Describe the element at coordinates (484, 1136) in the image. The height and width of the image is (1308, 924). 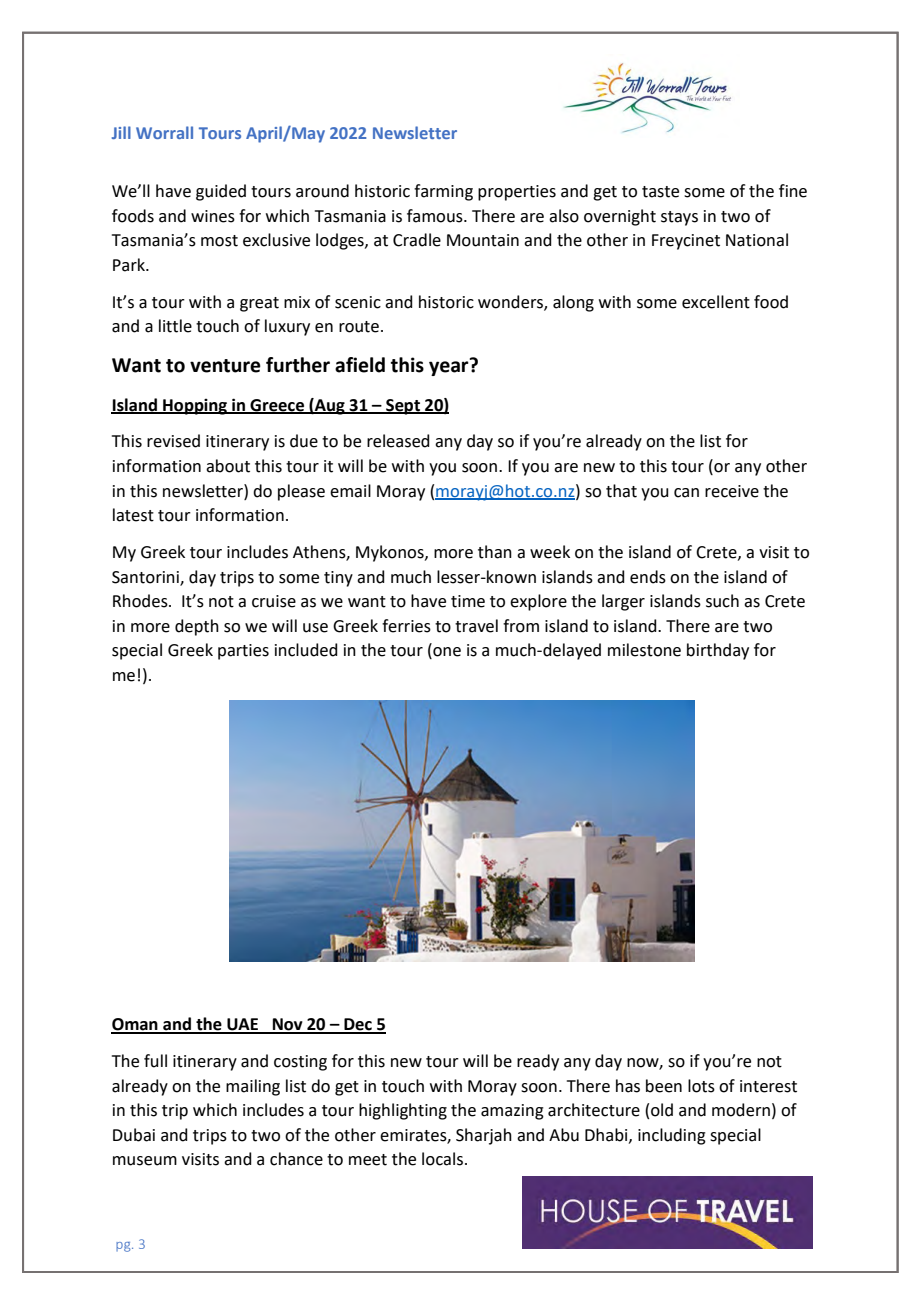
I see `Sharjah` at that location.
